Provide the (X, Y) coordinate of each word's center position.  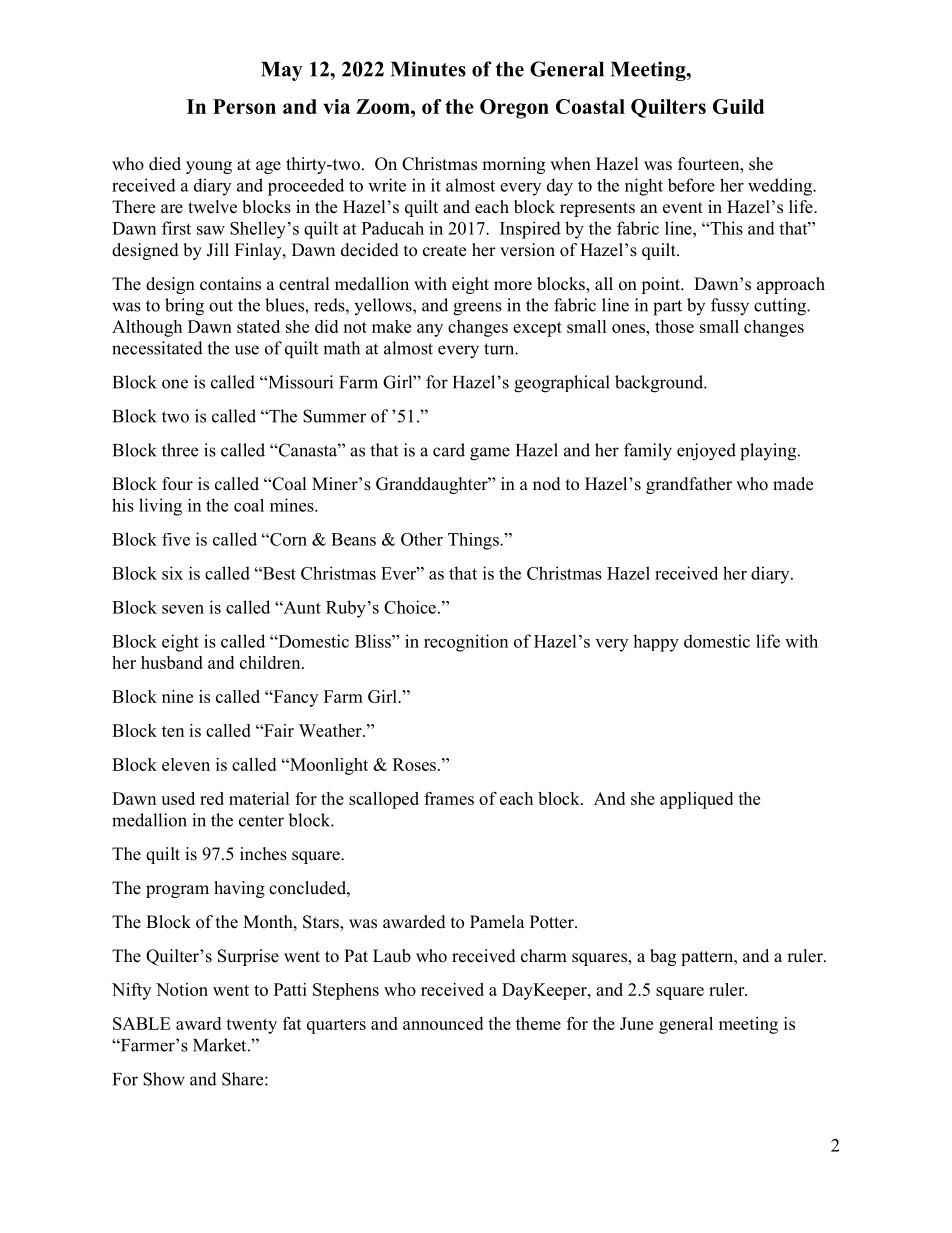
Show (164, 1079)
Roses (414, 764)
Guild (738, 106)
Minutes (428, 69)
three (180, 450)
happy (656, 643)
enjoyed (706, 452)
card (449, 450)
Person (244, 106)
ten (173, 731)
